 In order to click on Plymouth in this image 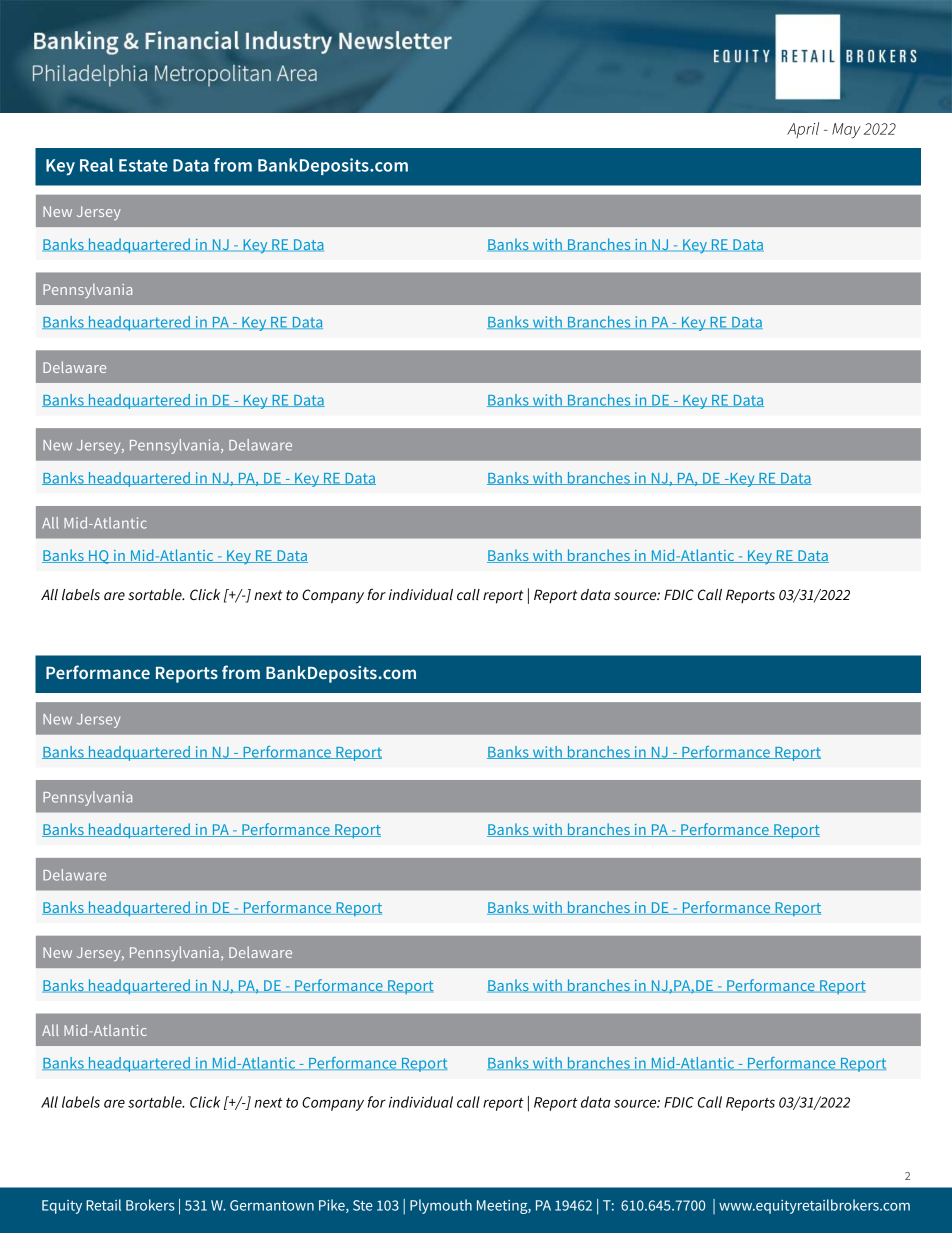, I will do `click(441, 1206)`.
